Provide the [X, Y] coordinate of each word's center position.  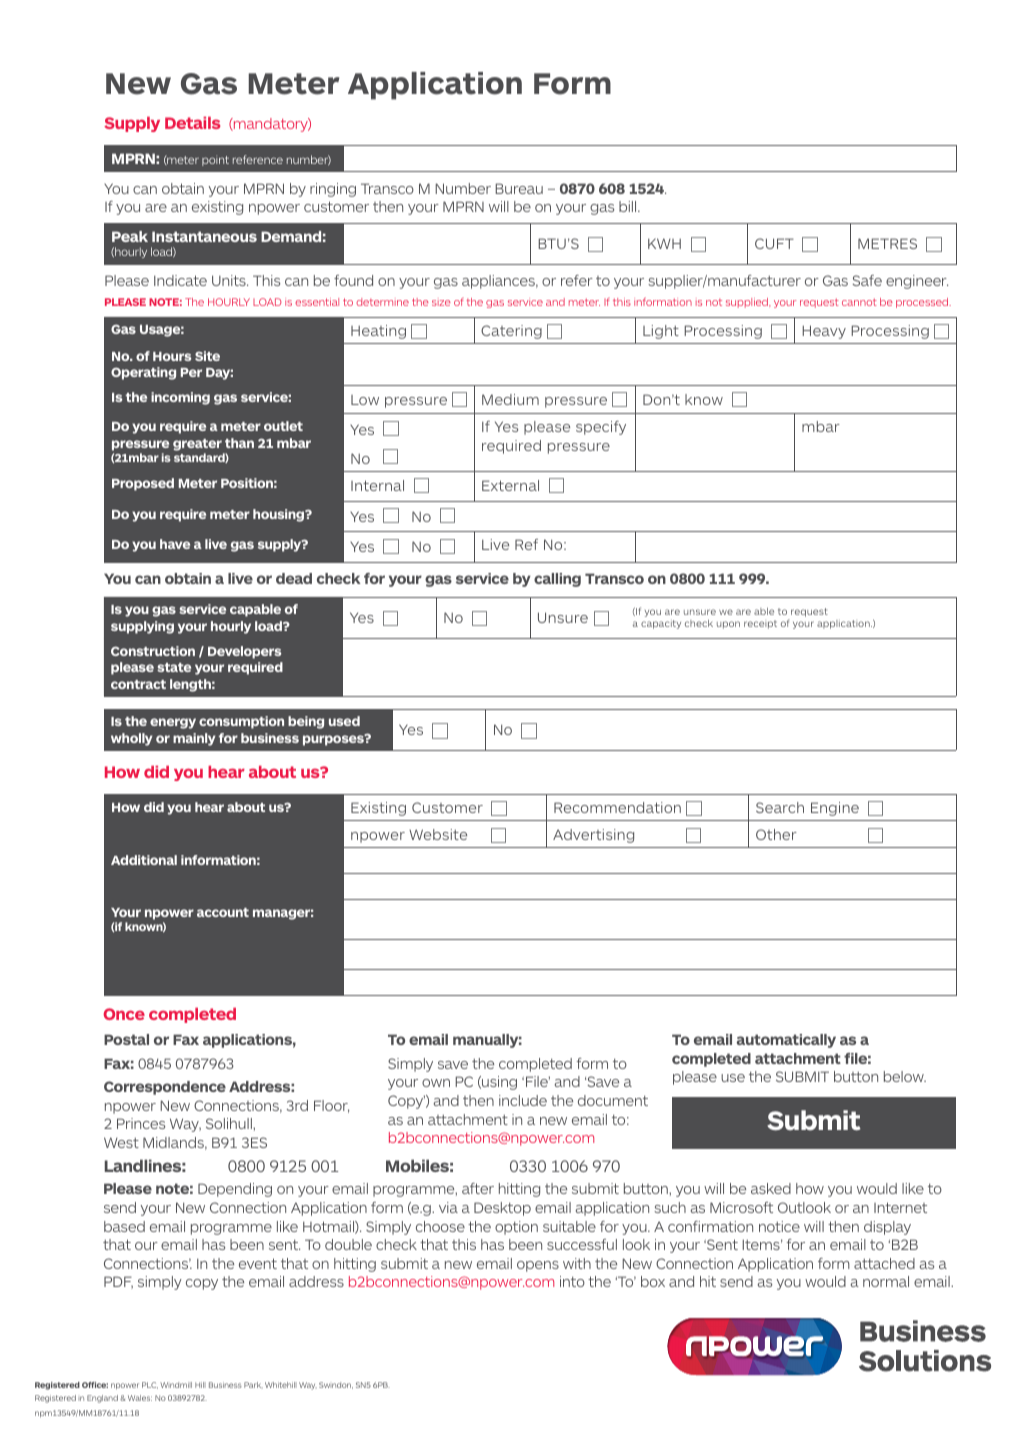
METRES [887, 243]
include [523, 1100]
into [572, 1281]
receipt [760, 624]
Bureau [519, 188]
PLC [150, 1385]
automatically [786, 1041]
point [215, 160]
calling [557, 580]
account [223, 912]
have [175, 544]
